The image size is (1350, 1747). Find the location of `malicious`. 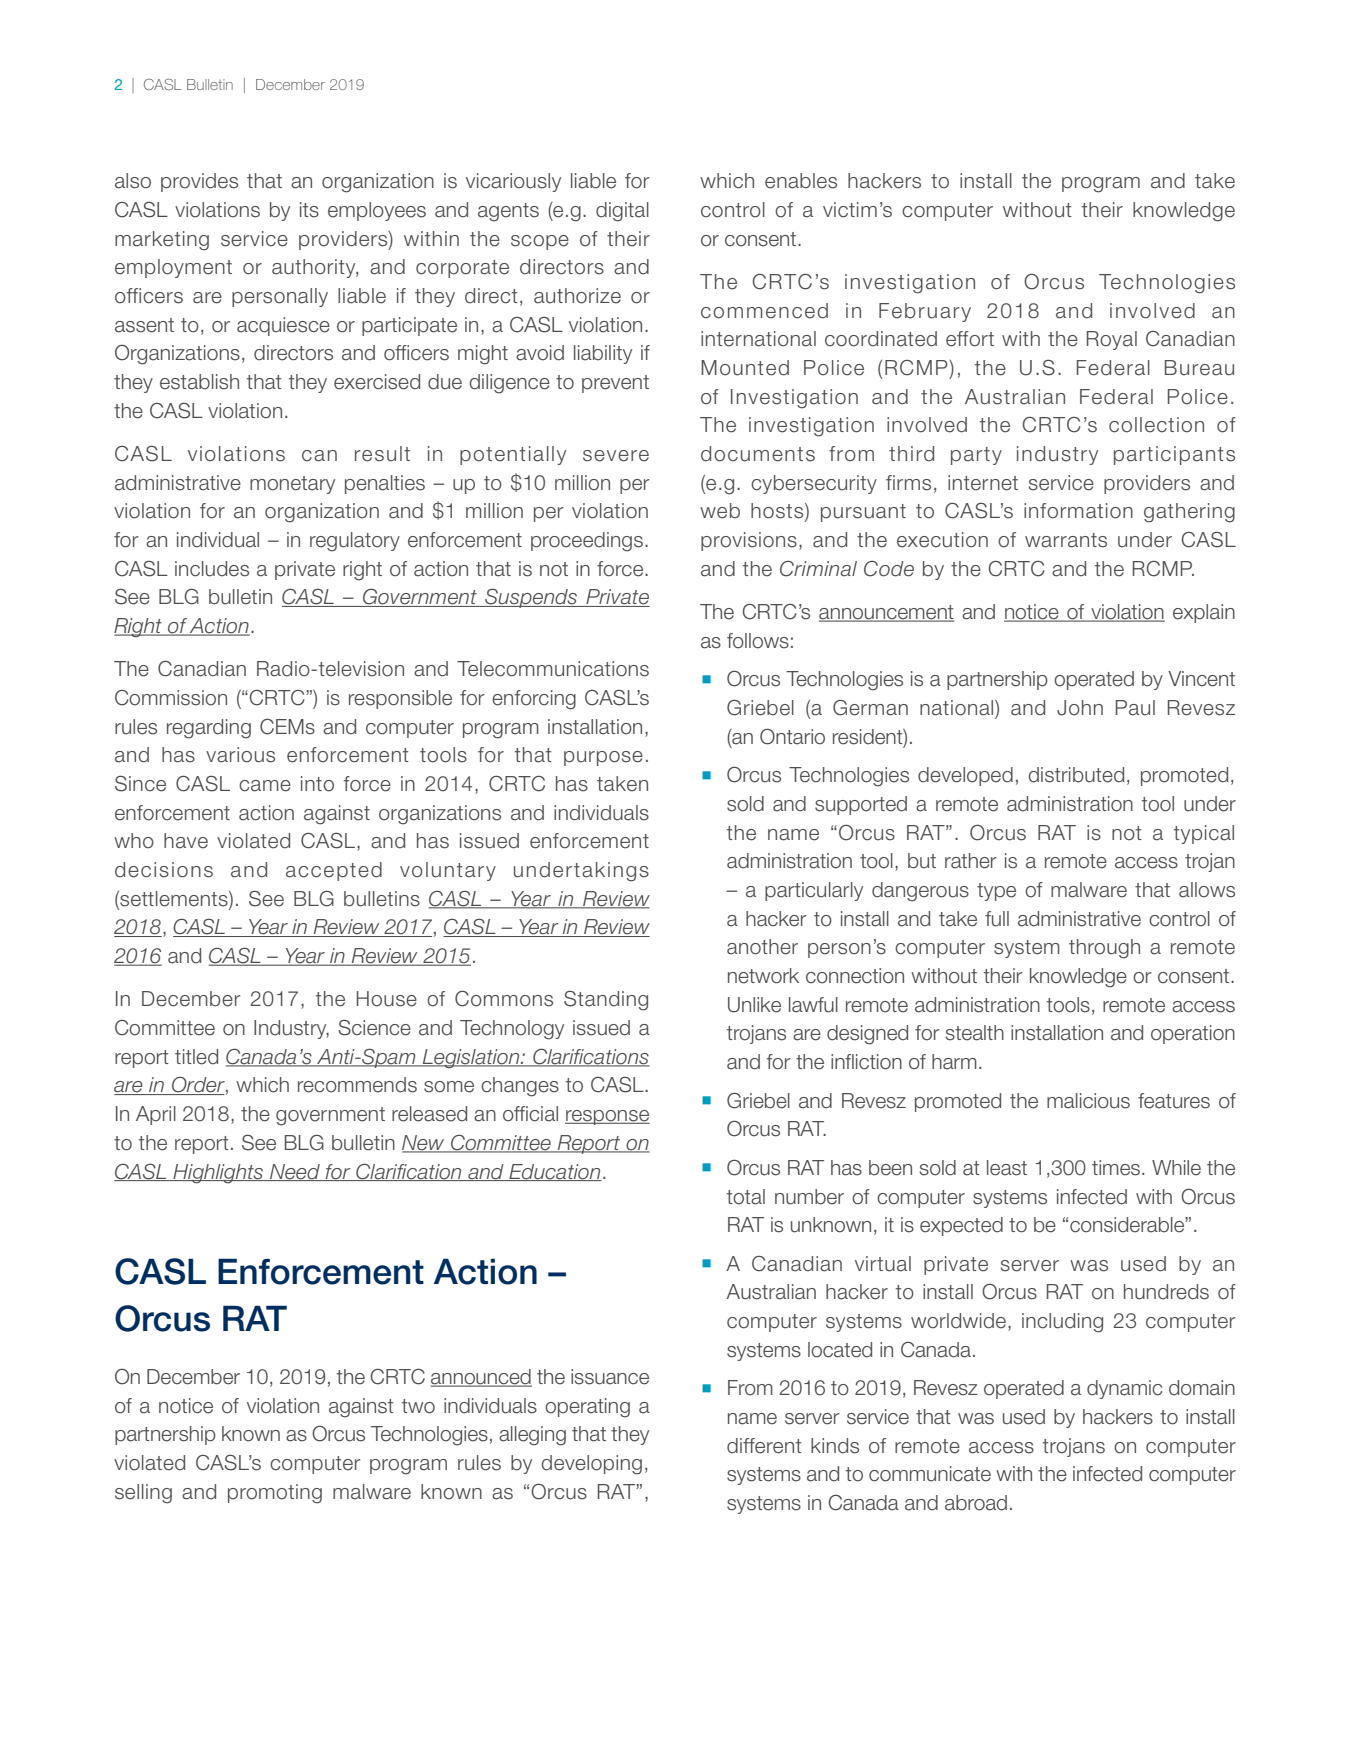

malicious is located at coordinates (1088, 1101).
